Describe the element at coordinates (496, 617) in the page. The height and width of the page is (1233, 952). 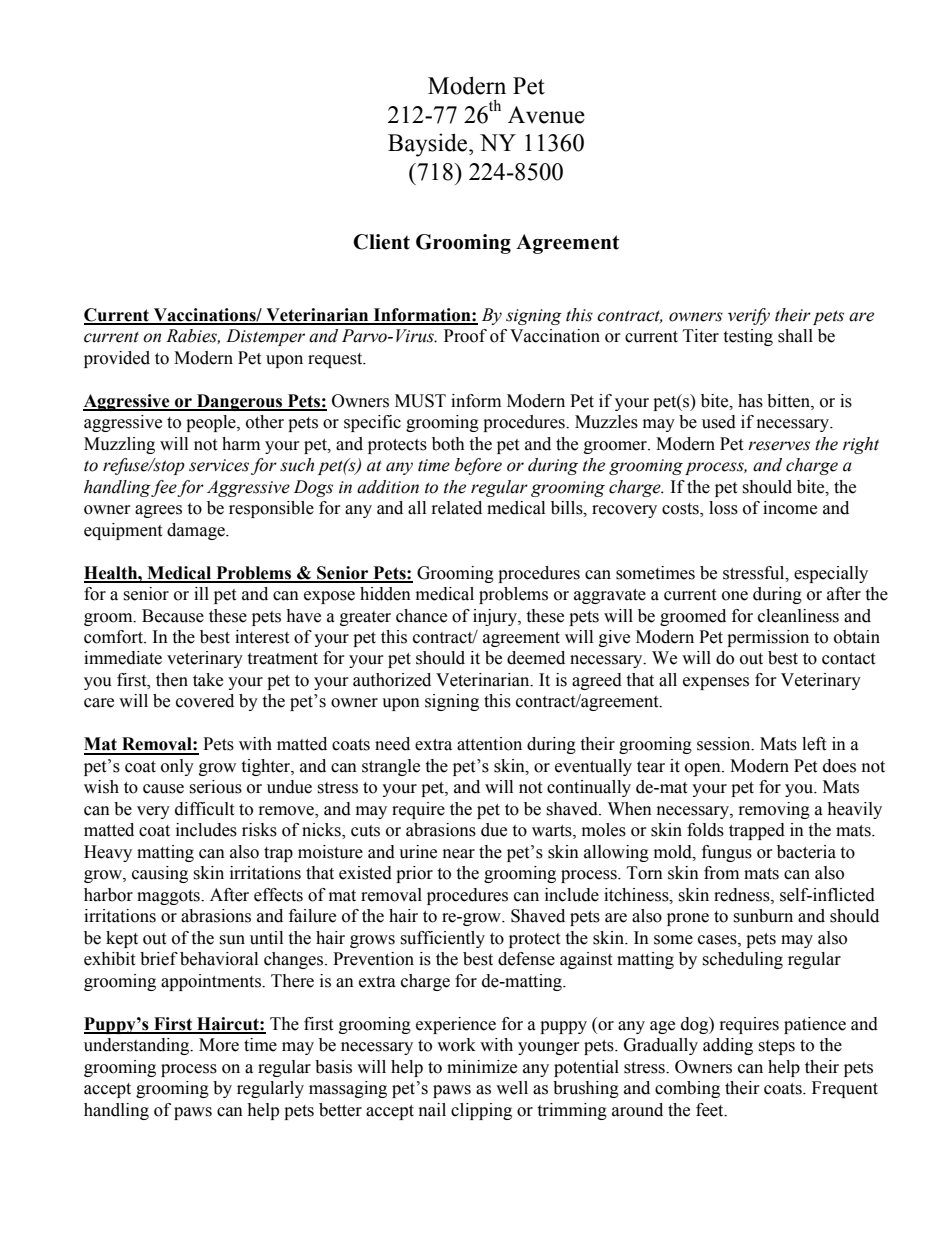
I see `injury` at that location.
